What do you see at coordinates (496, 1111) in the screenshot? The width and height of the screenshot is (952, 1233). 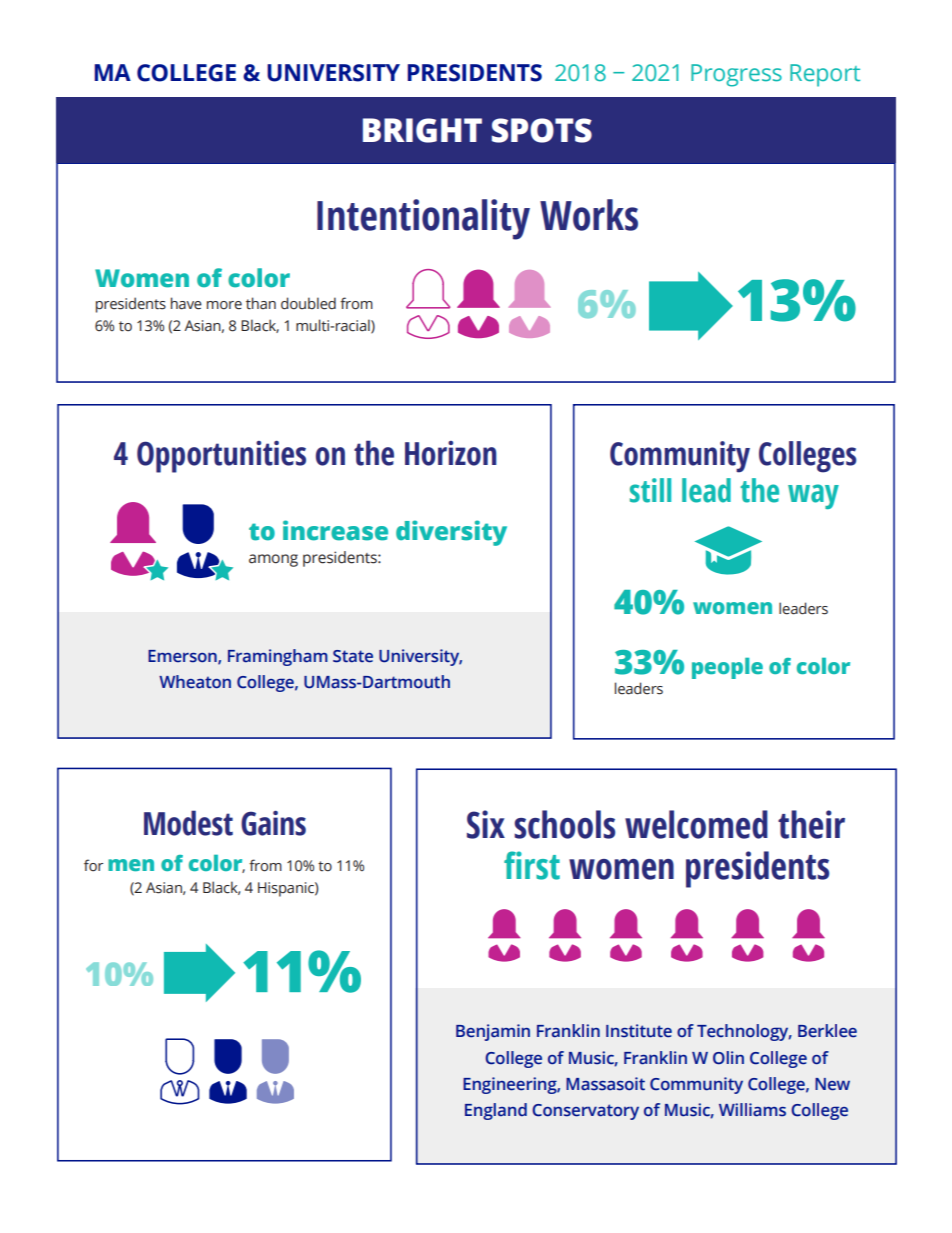 I see `England` at bounding box center [496, 1111].
